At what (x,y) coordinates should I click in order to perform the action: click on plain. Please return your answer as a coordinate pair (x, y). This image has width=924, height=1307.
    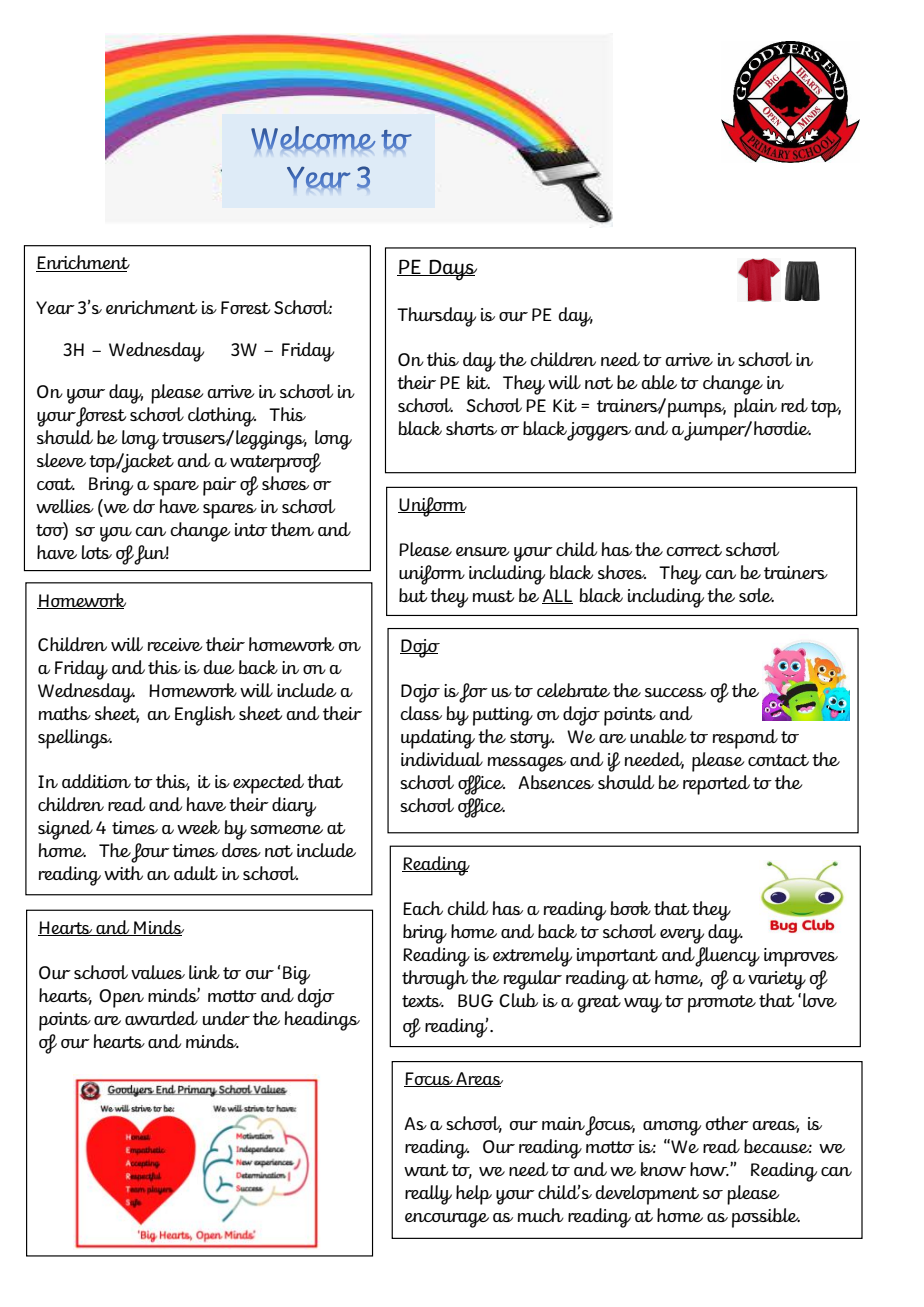
    Looking at the image, I should click on (755, 408).
